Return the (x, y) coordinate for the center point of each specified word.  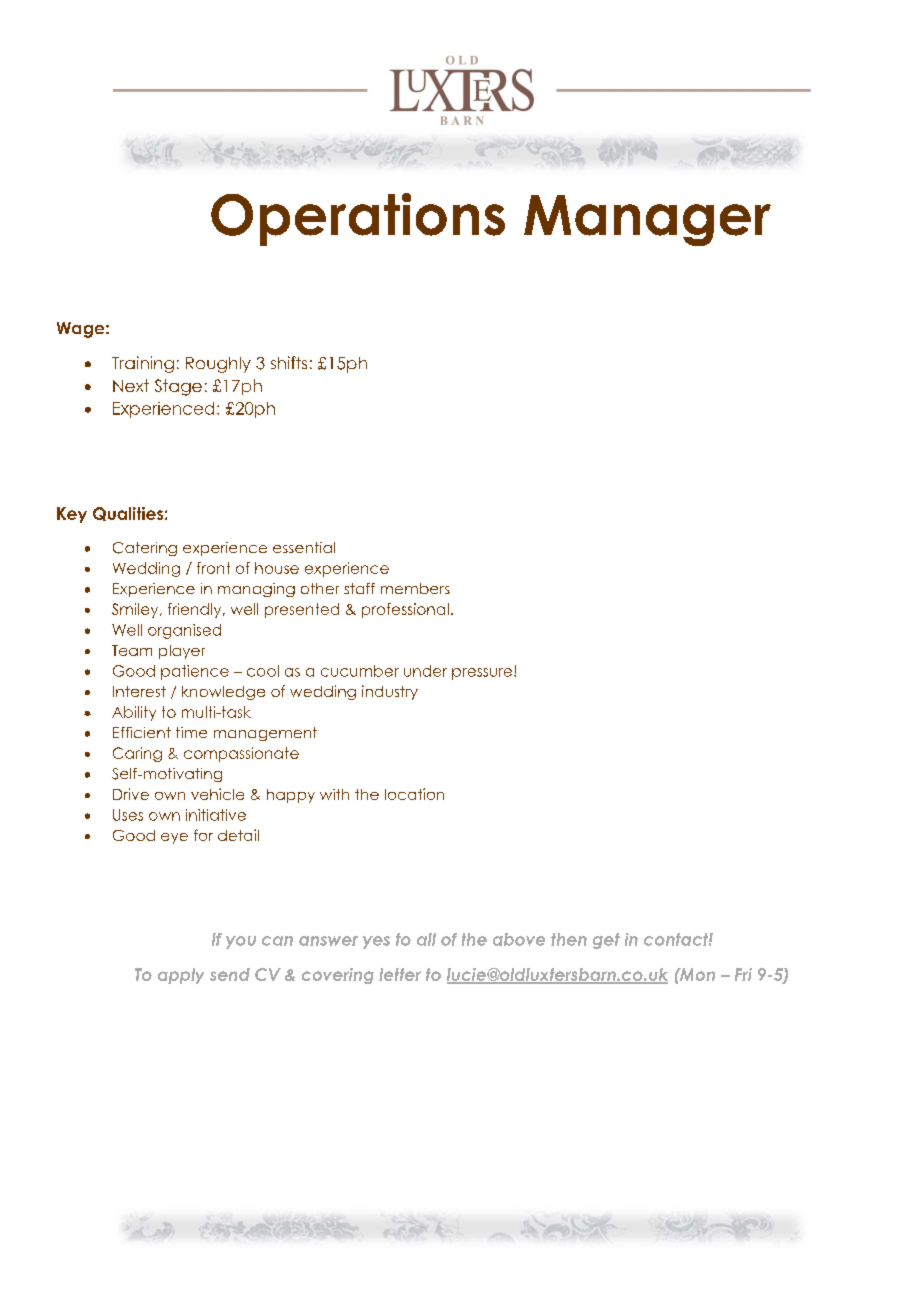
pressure (483, 674)
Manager (647, 220)
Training (143, 364)
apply (181, 976)
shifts (289, 362)
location (414, 794)
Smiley (136, 610)
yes (376, 942)
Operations (358, 219)
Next (131, 385)
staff (359, 588)
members (415, 588)
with (334, 794)
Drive (131, 794)
